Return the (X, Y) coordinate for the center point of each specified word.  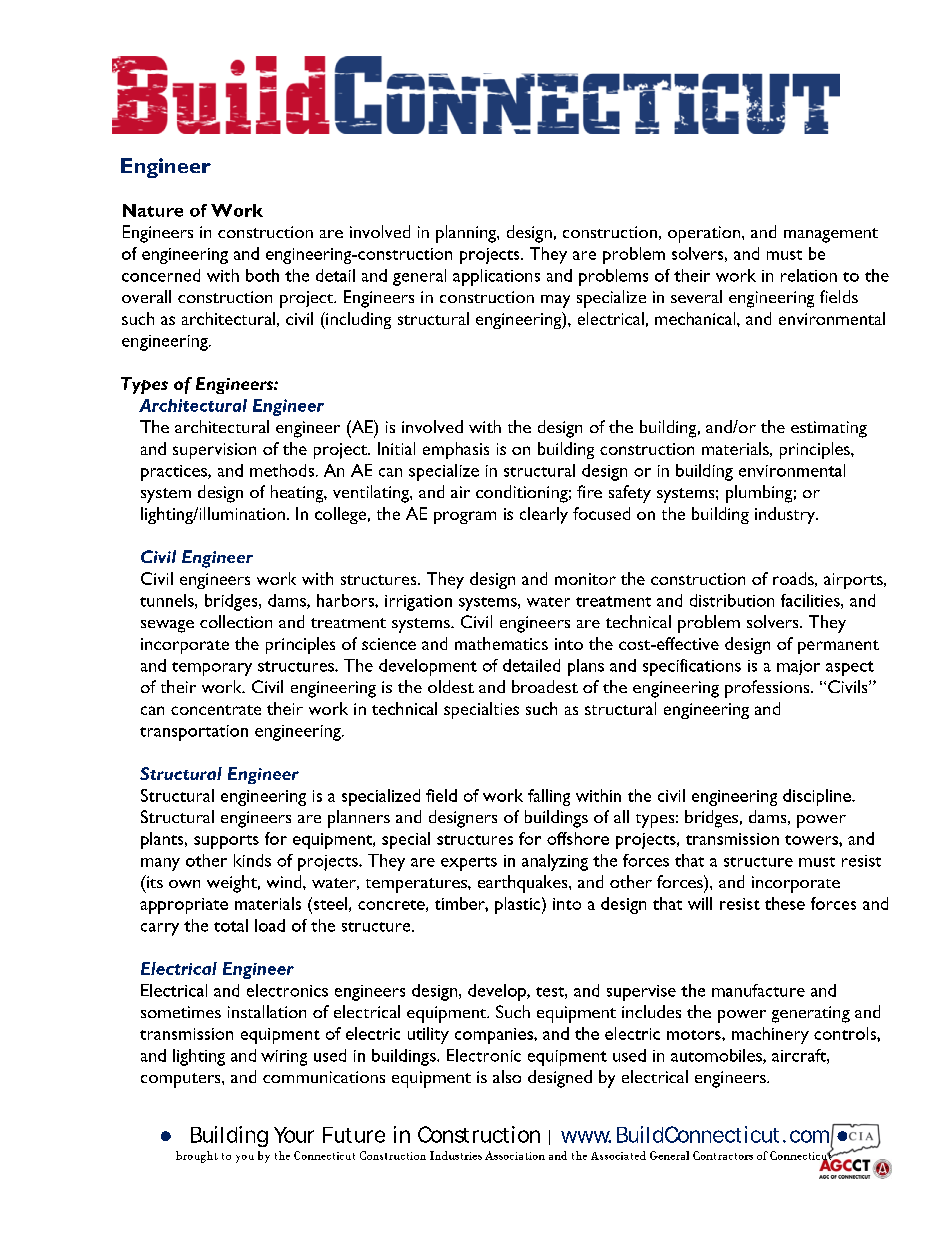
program (465, 517)
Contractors (723, 1155)
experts (469, 864)
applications (496, 277)
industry (786, 515)
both (262, 275)
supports (226, 842)
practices (175, 473)
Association (515, 1155)
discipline (818, 797)
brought (197, 1157)
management (831, 235)
